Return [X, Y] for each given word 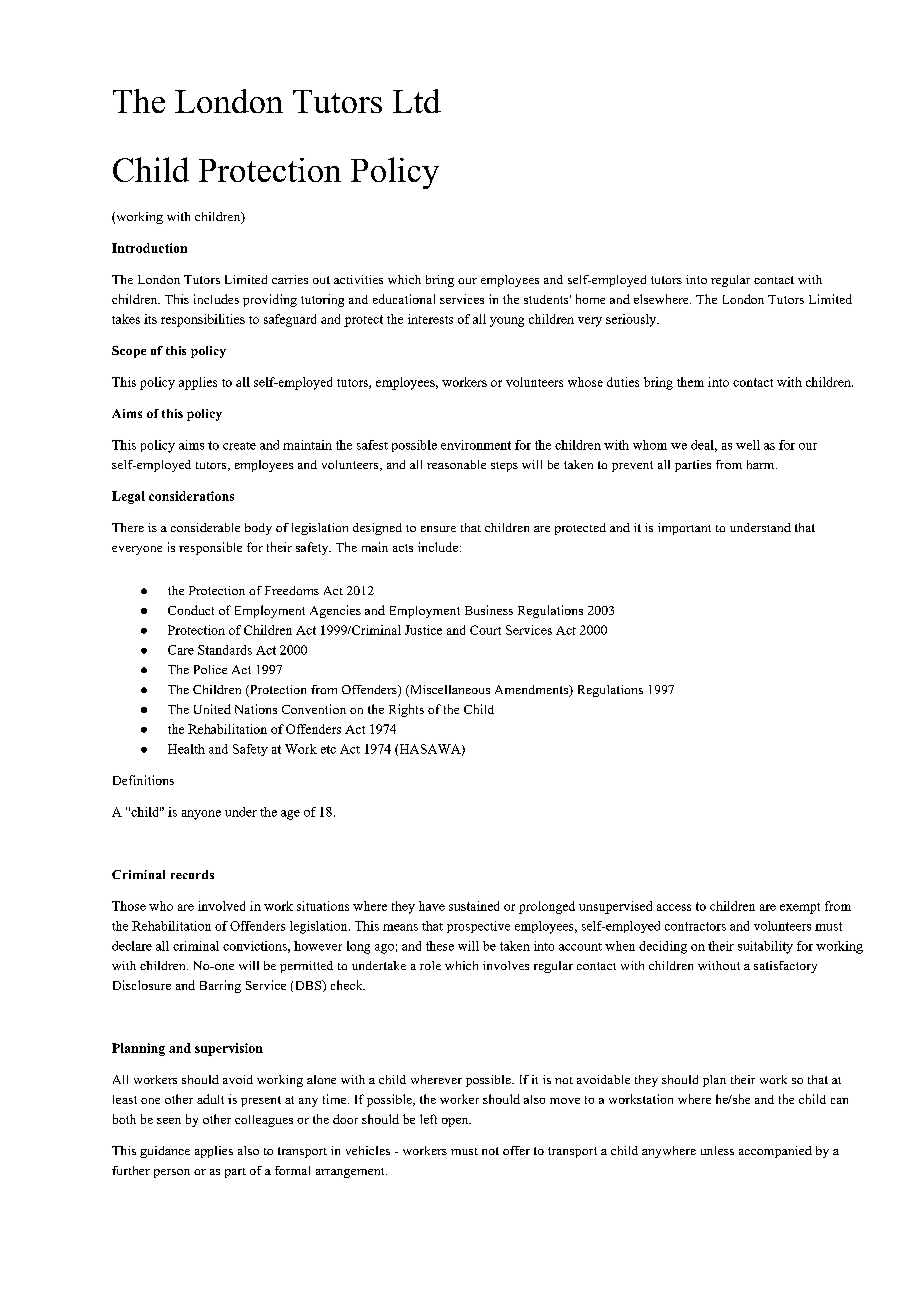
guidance [165, 1152]
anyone [201, 815]
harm [760, 464]
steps [504, 467]
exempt [800, 908]
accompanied [775, 1152]
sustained [474, 906]
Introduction [149, 248]
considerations [191, 496]
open [456, 1122]
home [590, 299]
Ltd [417, 101]
